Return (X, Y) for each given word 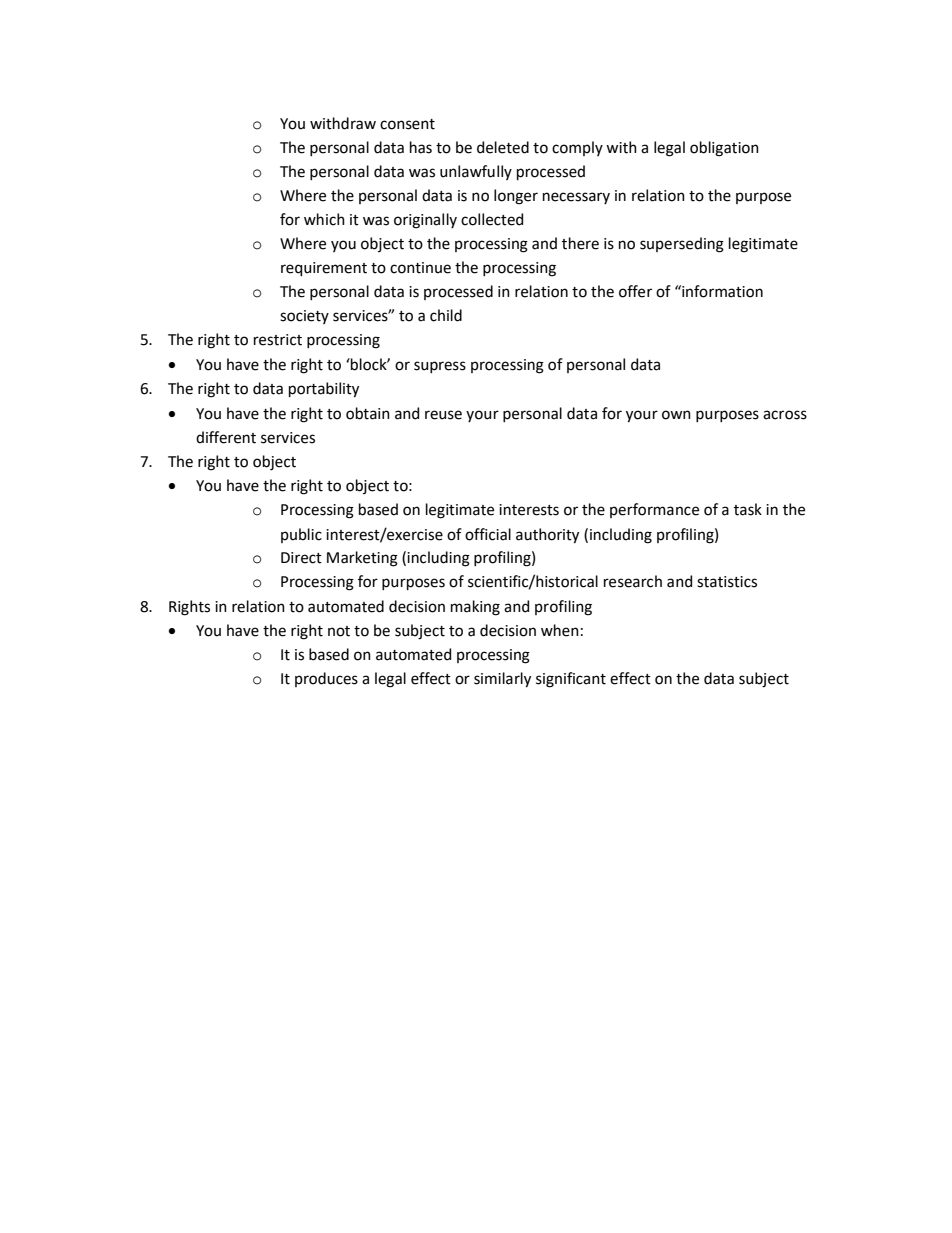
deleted (503, 147)
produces (326, 679)
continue (420, 268)
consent (407, 124)
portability (324, 390)
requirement (324, 269)
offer (635, 291)
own (676, 415)
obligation (724, 149)
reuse (443, 415)
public (301, 535)
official (488, 534)
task (748, 509)
